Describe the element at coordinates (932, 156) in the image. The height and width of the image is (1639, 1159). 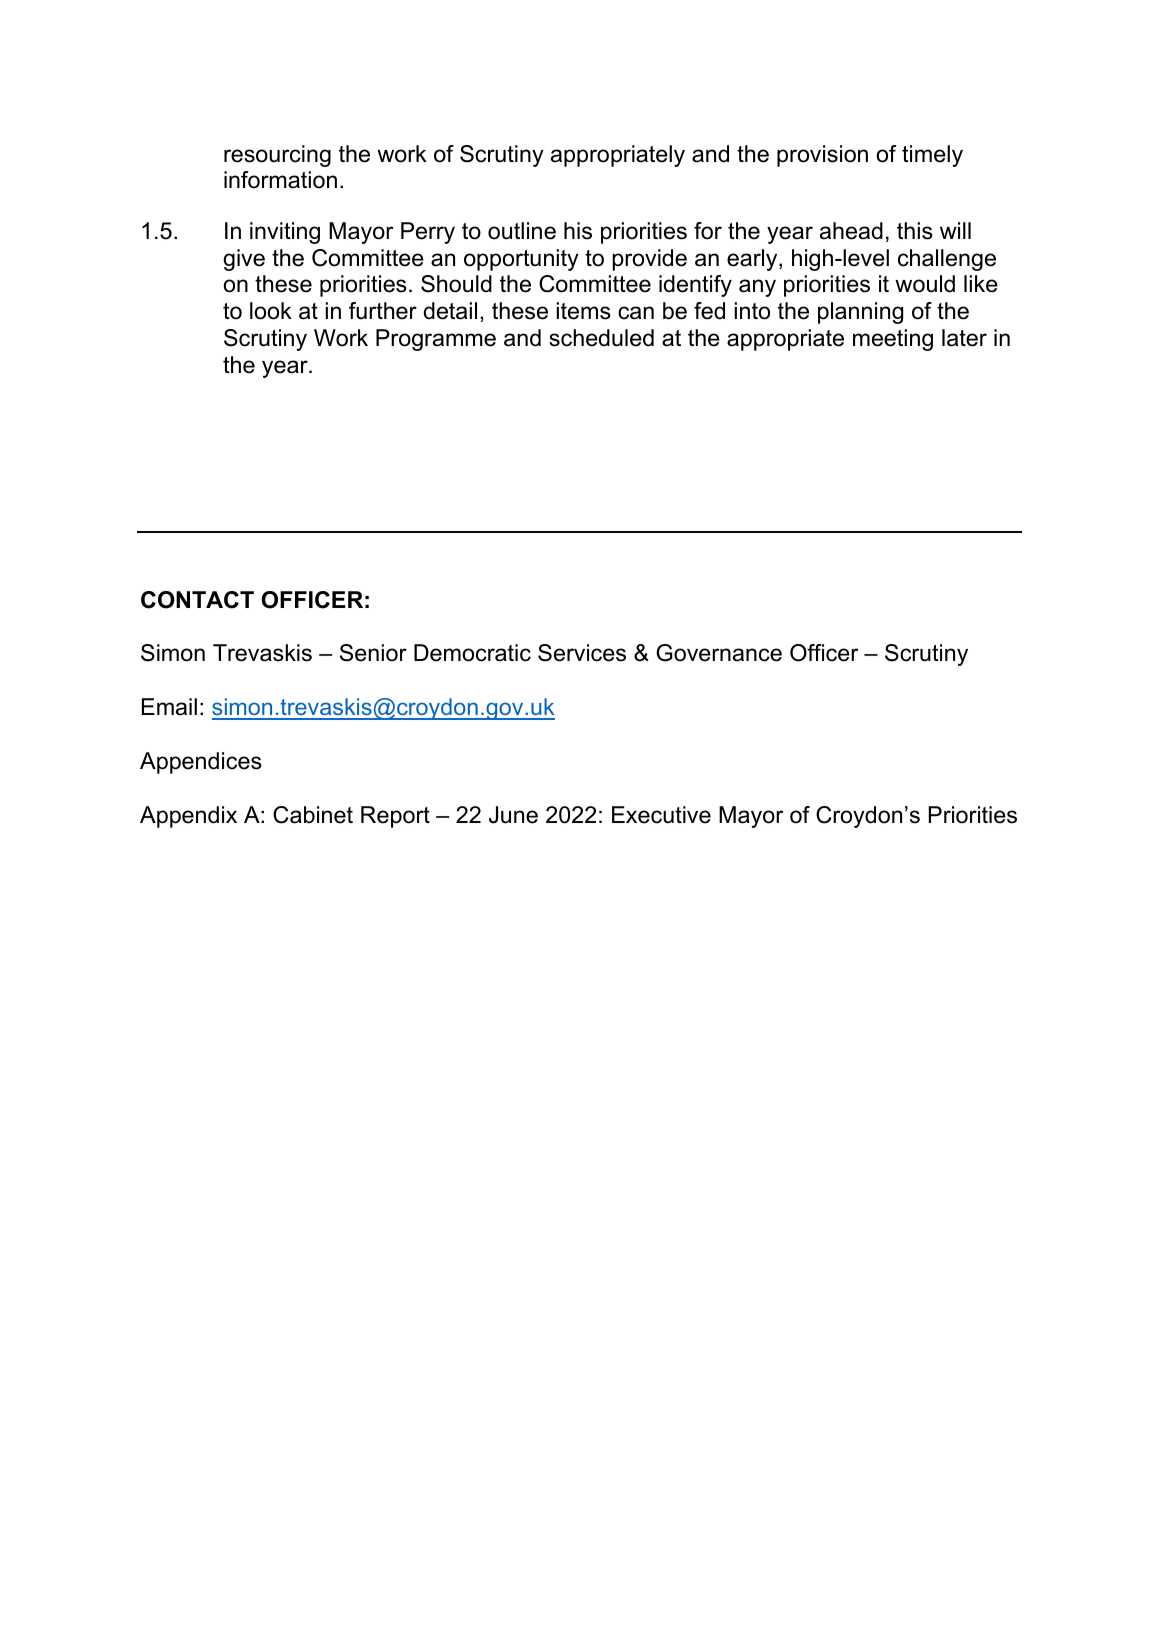
I see `timely` at that location.
